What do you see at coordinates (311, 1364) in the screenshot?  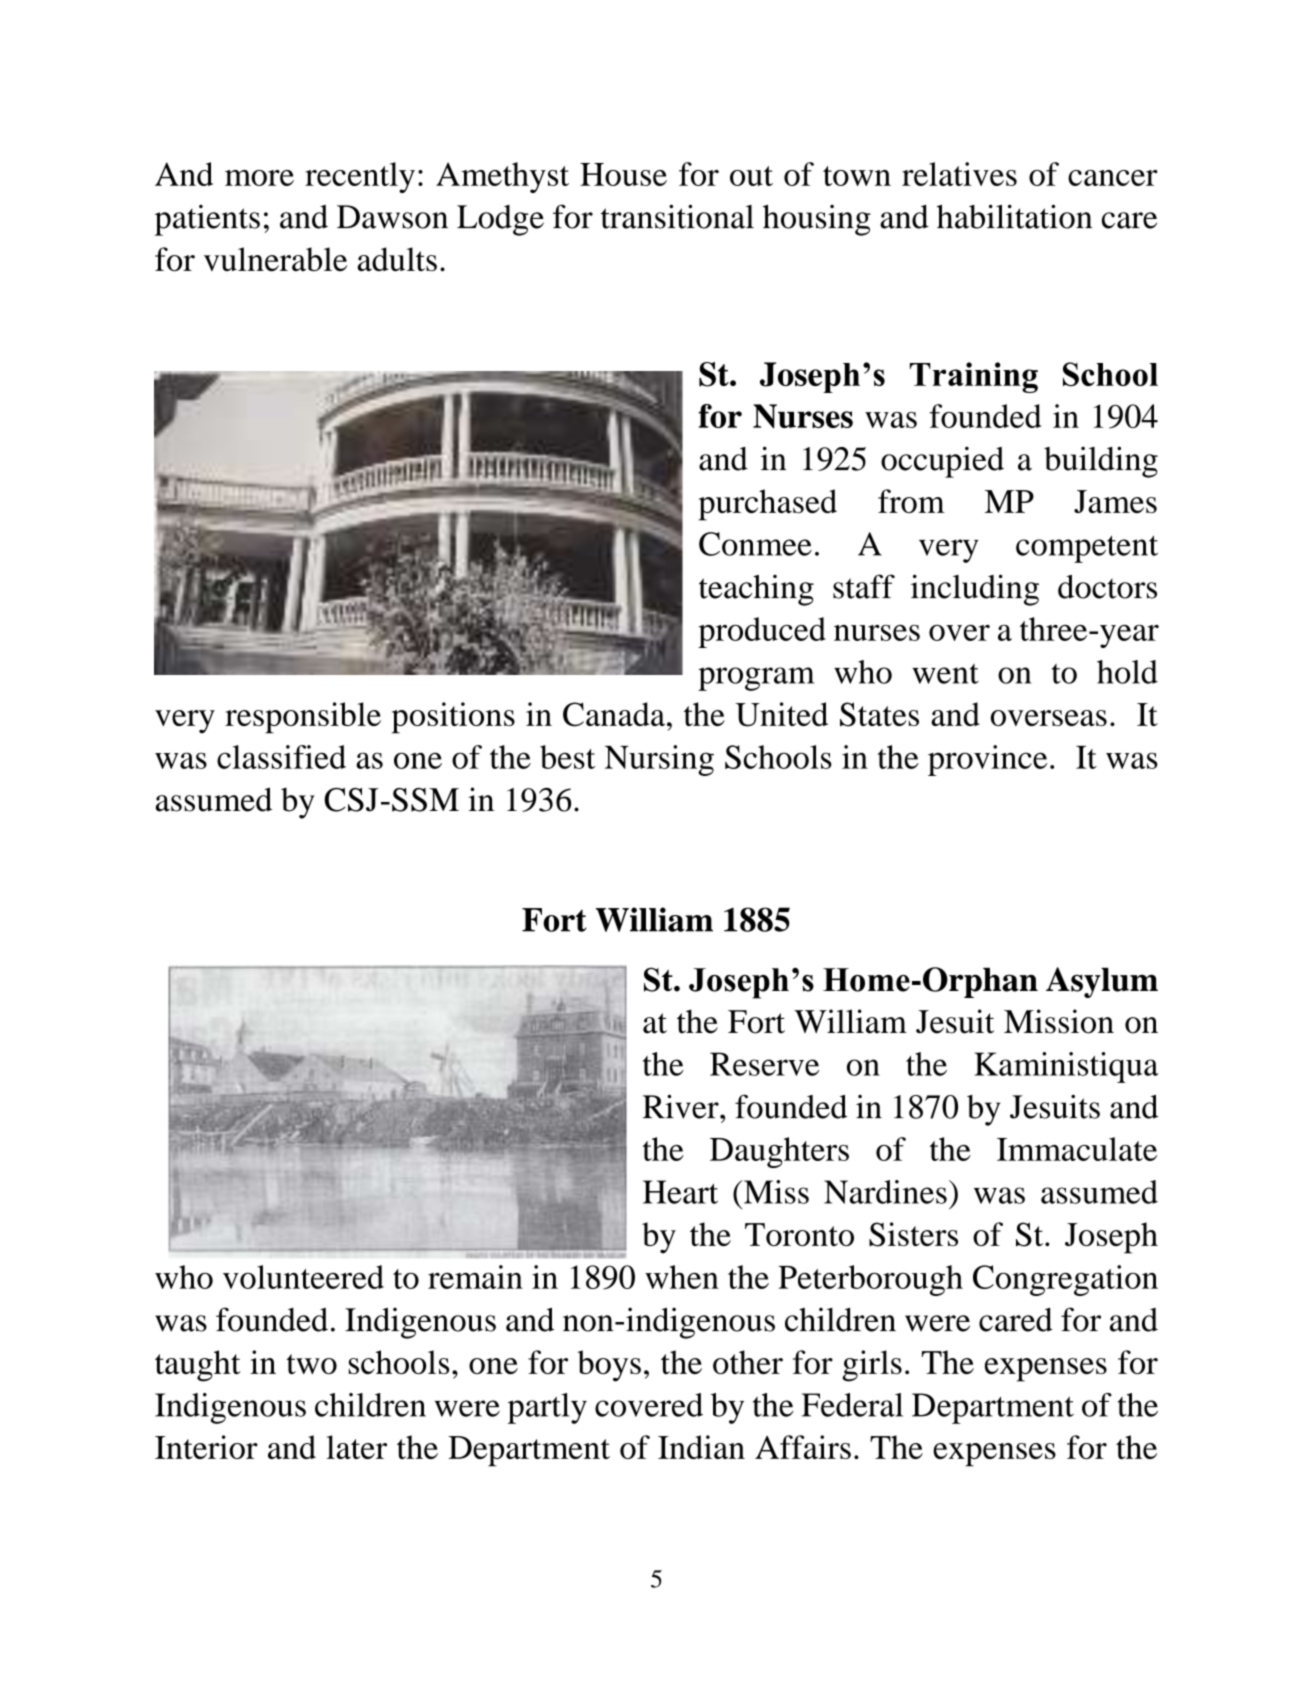 I see `two` at bounding box center [311, 1364].
